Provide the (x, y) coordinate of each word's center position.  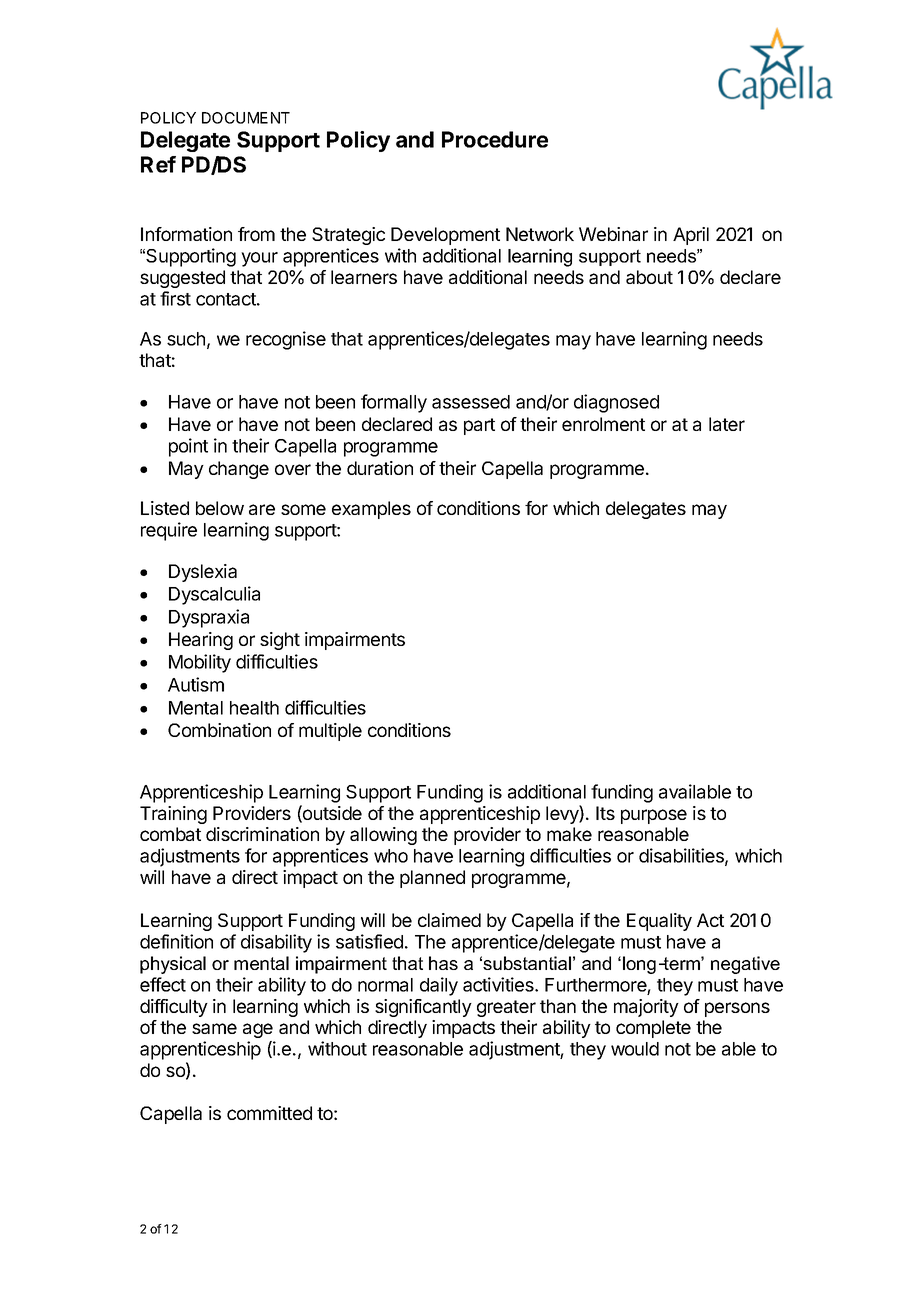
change (239, 470)
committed (269, 1113)
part (479, 426)
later (727, 424)
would (635, 1049)
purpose (654, 816)
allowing (383, 836)
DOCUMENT (246, 118)
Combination (219, 730)
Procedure (495, 139)
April (691, 236)
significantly (423, 1008)
